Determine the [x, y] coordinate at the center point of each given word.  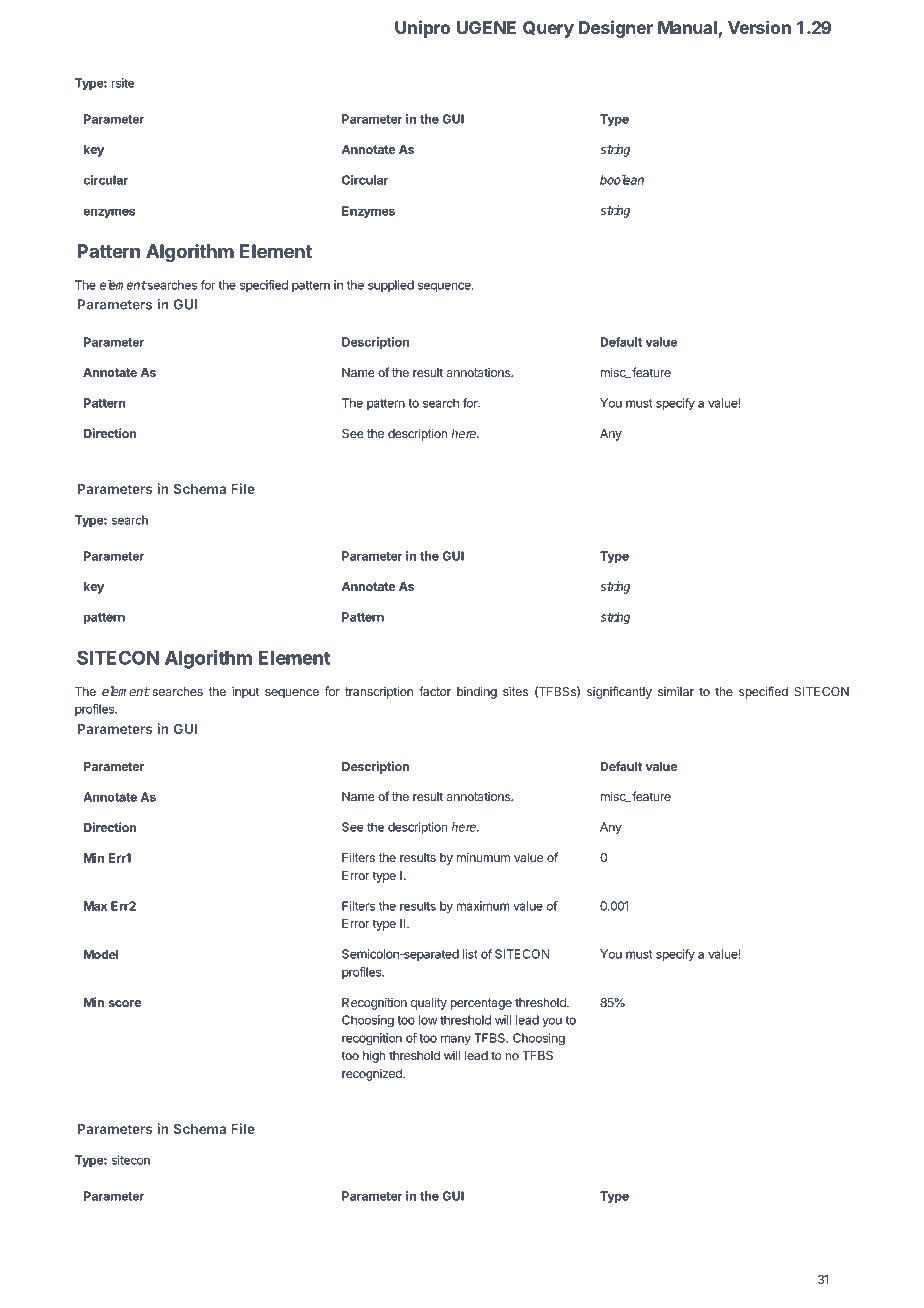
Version [759, 27]
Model [101, 954]
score [124, 1003]
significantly [619, 692]
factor [435, 691]
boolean [622, 180]
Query [548, 29]
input [245, 692]
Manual [687, 27]
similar [676, 691]
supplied [391, 286]
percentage [481, 1004]
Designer [616, 29]
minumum [483, 857]
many [456, 1040]
